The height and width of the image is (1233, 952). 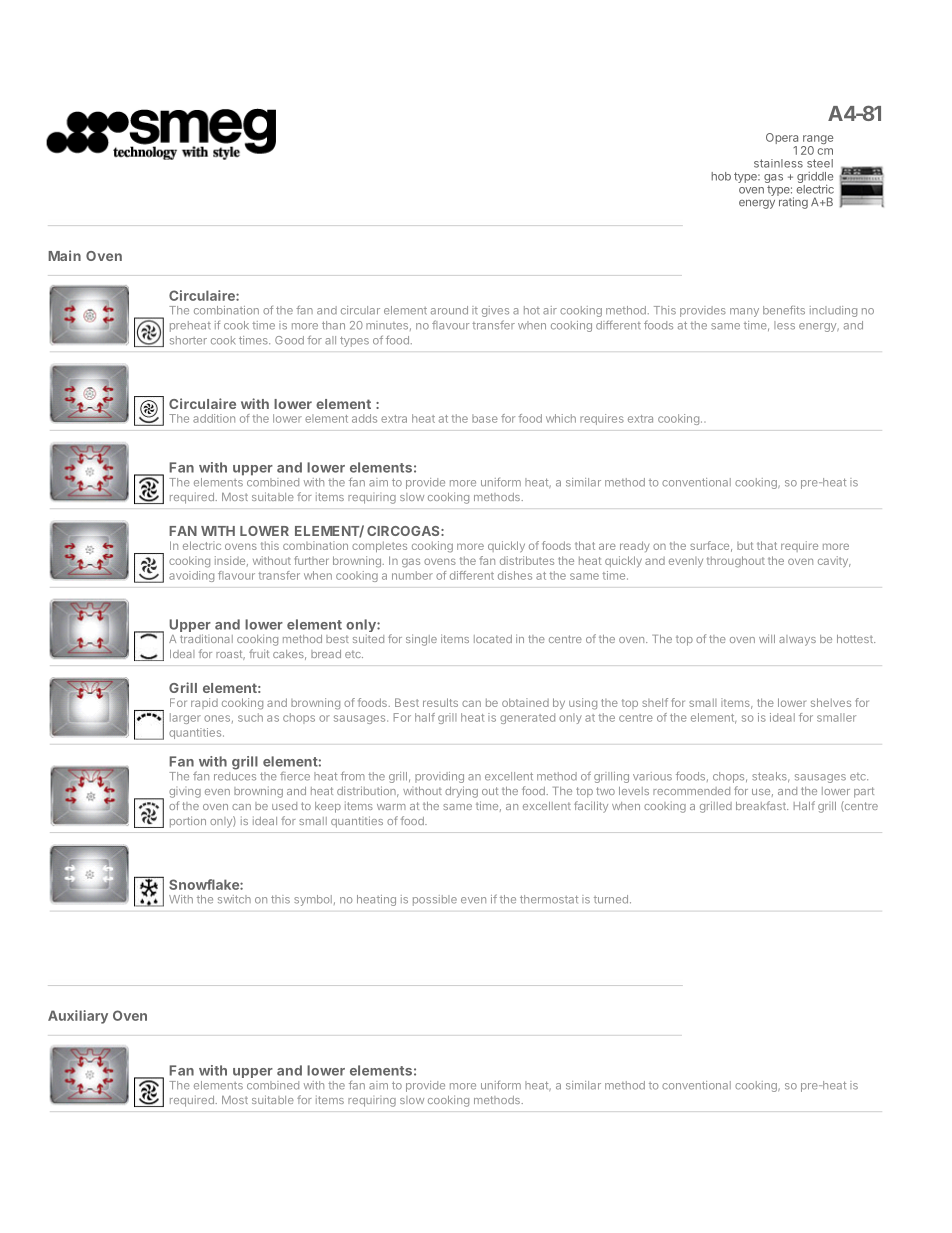 I want to click on dishes, so click(x=515, y=575).
